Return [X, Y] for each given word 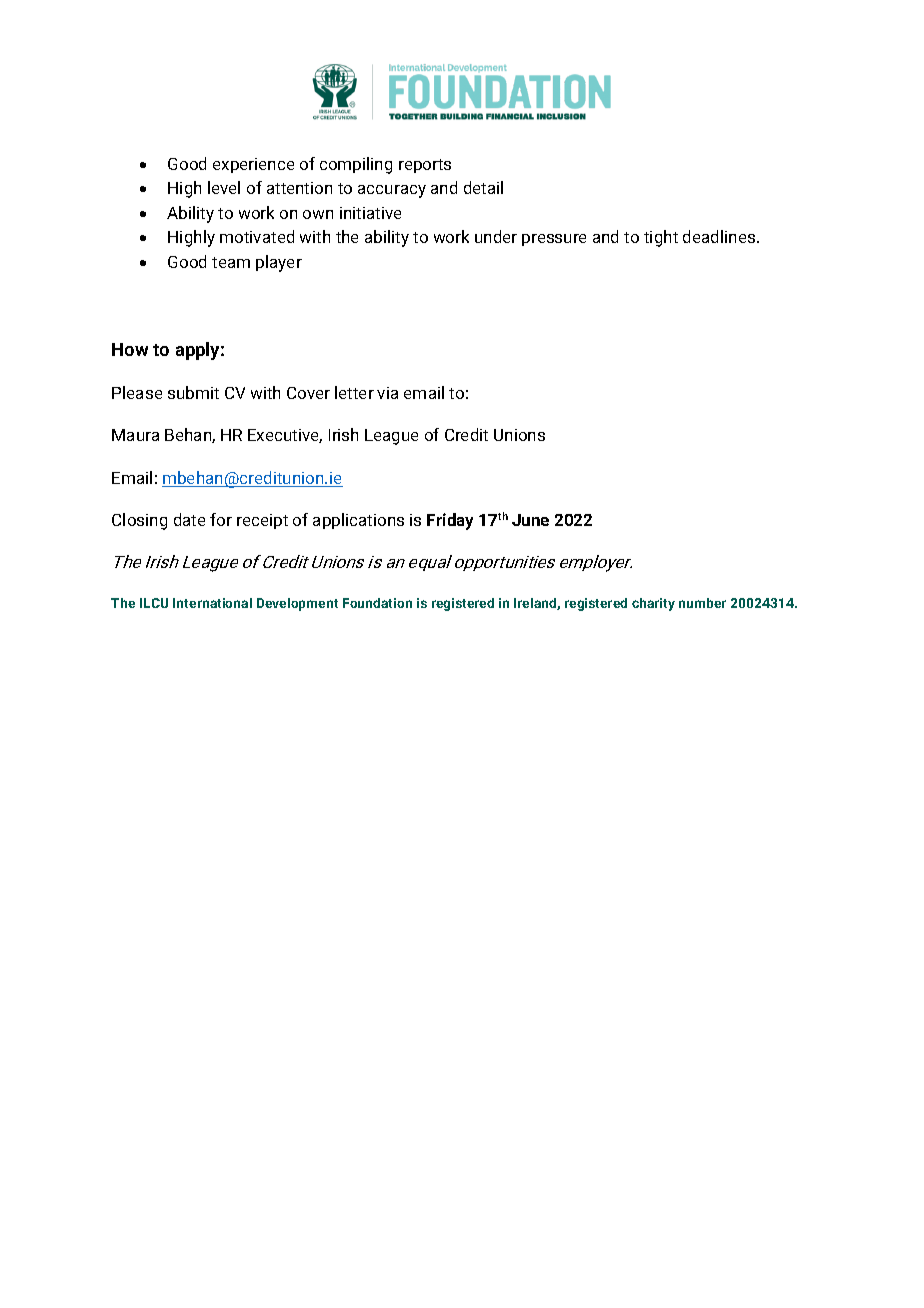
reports [425, 166]
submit [193, 392]
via [387, 393]
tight [661, 238]
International [212, 603]
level [224, 187]
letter [354, 392]
